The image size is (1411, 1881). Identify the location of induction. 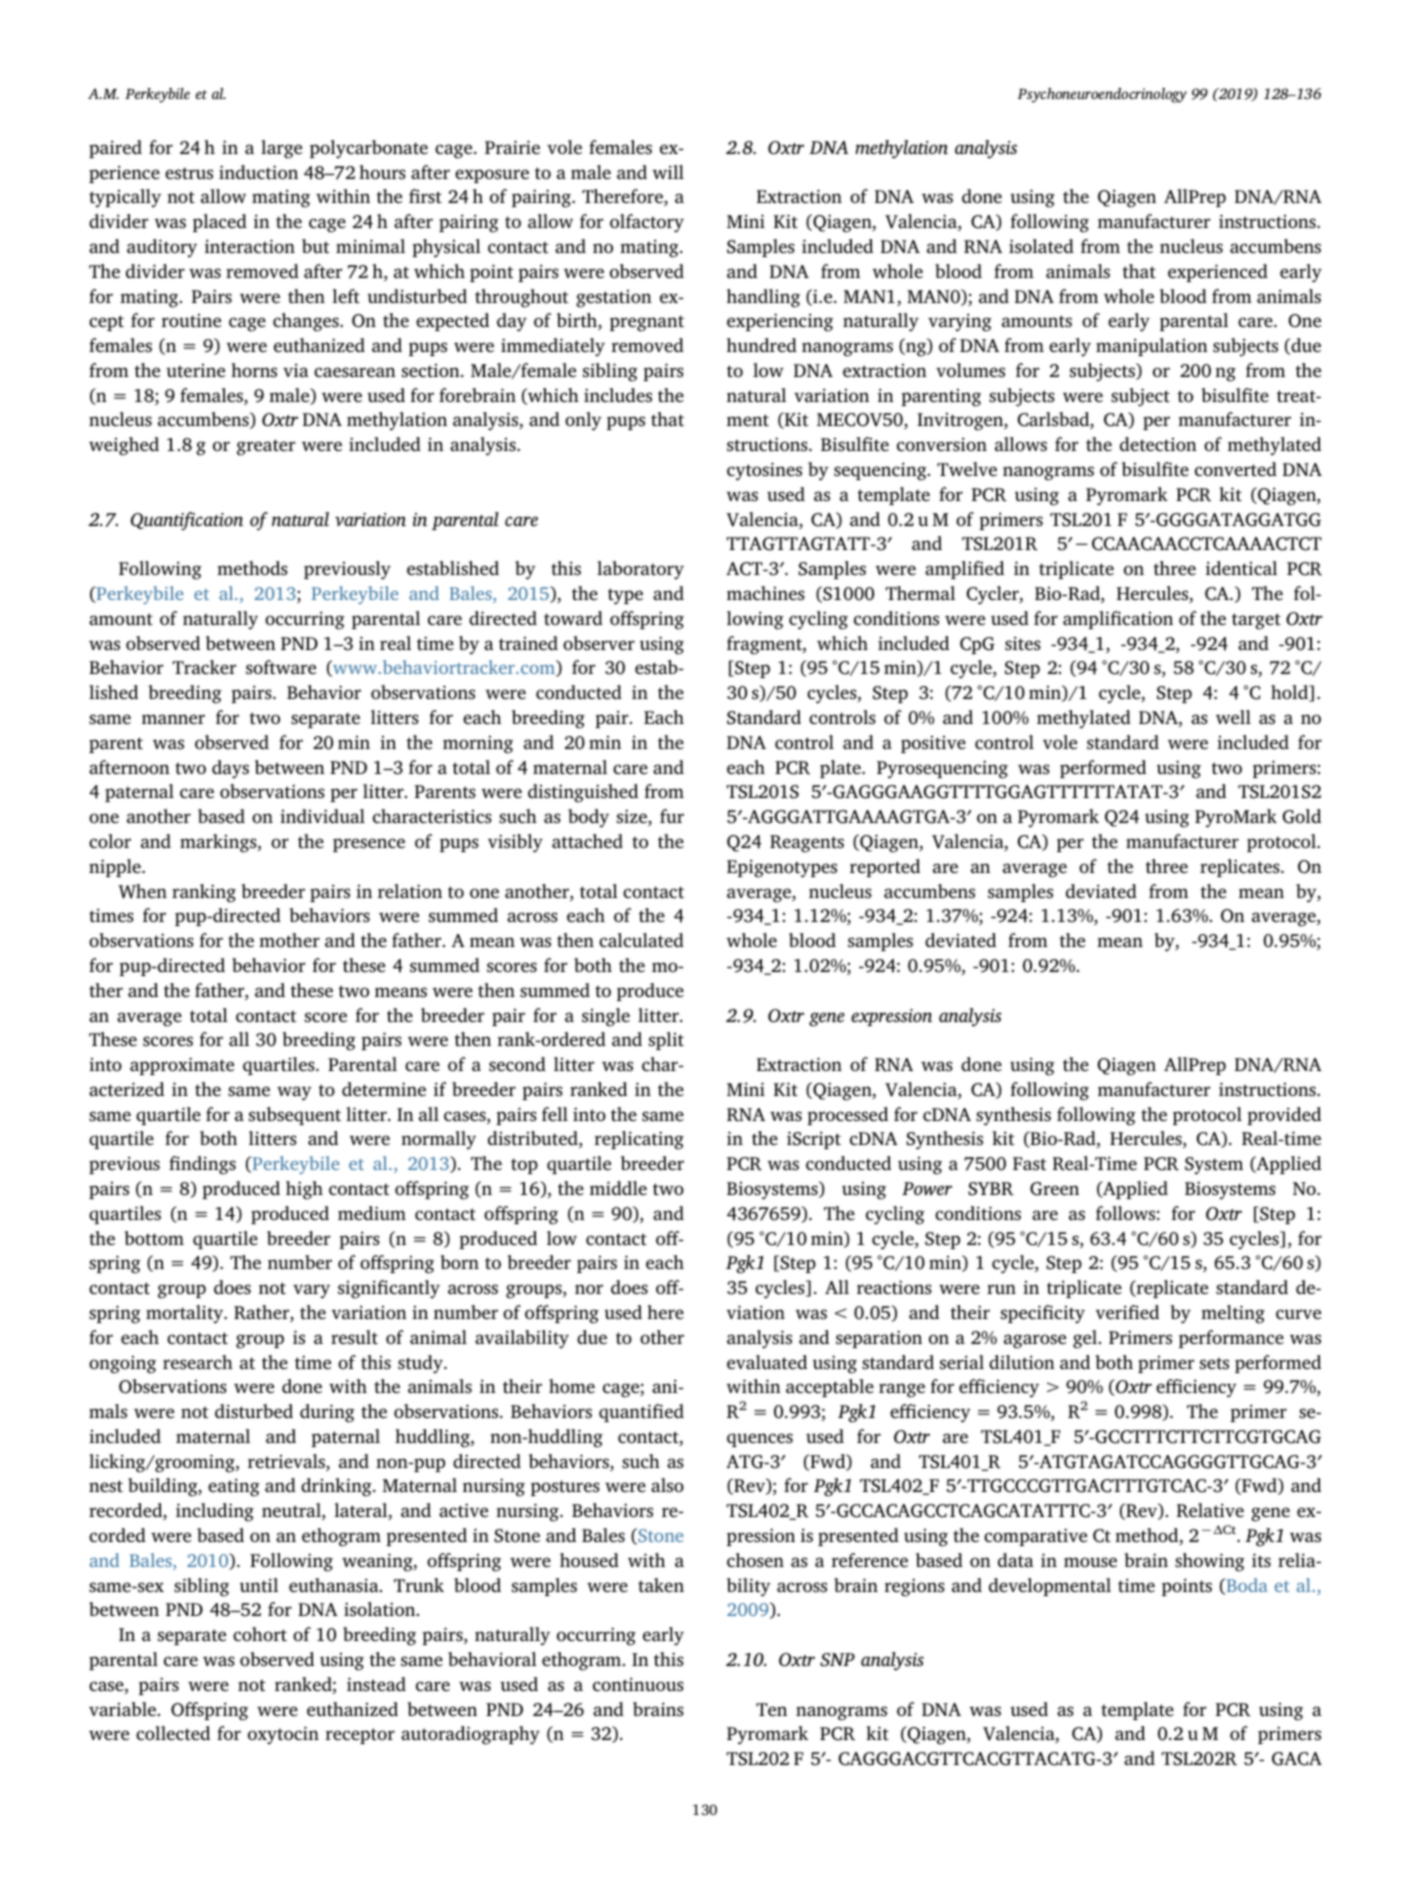
(258, 172).
